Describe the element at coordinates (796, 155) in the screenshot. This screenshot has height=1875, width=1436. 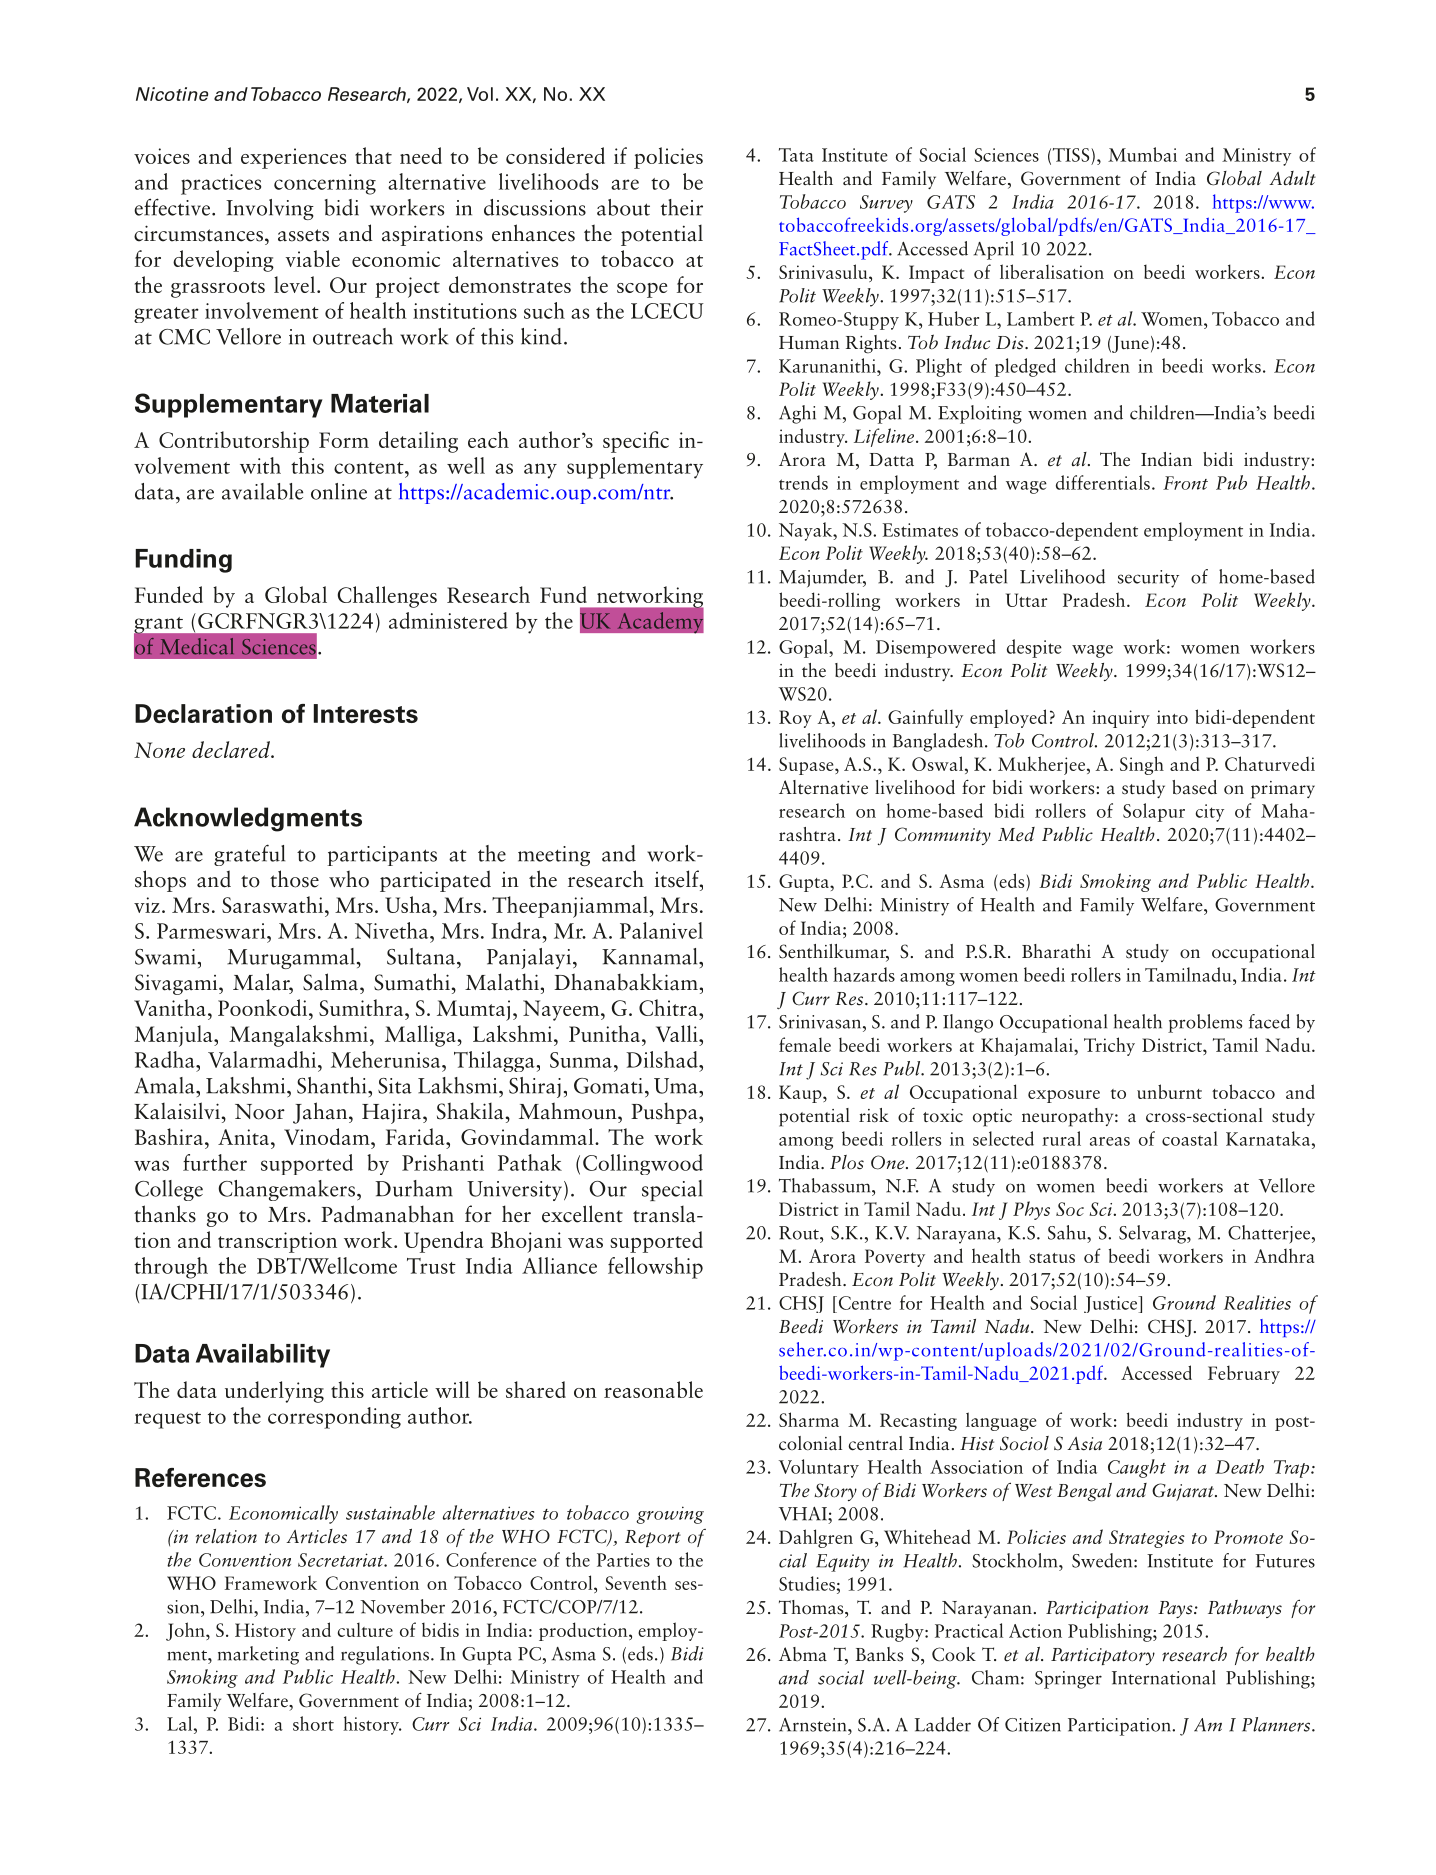
I see `Tata` at that location.
